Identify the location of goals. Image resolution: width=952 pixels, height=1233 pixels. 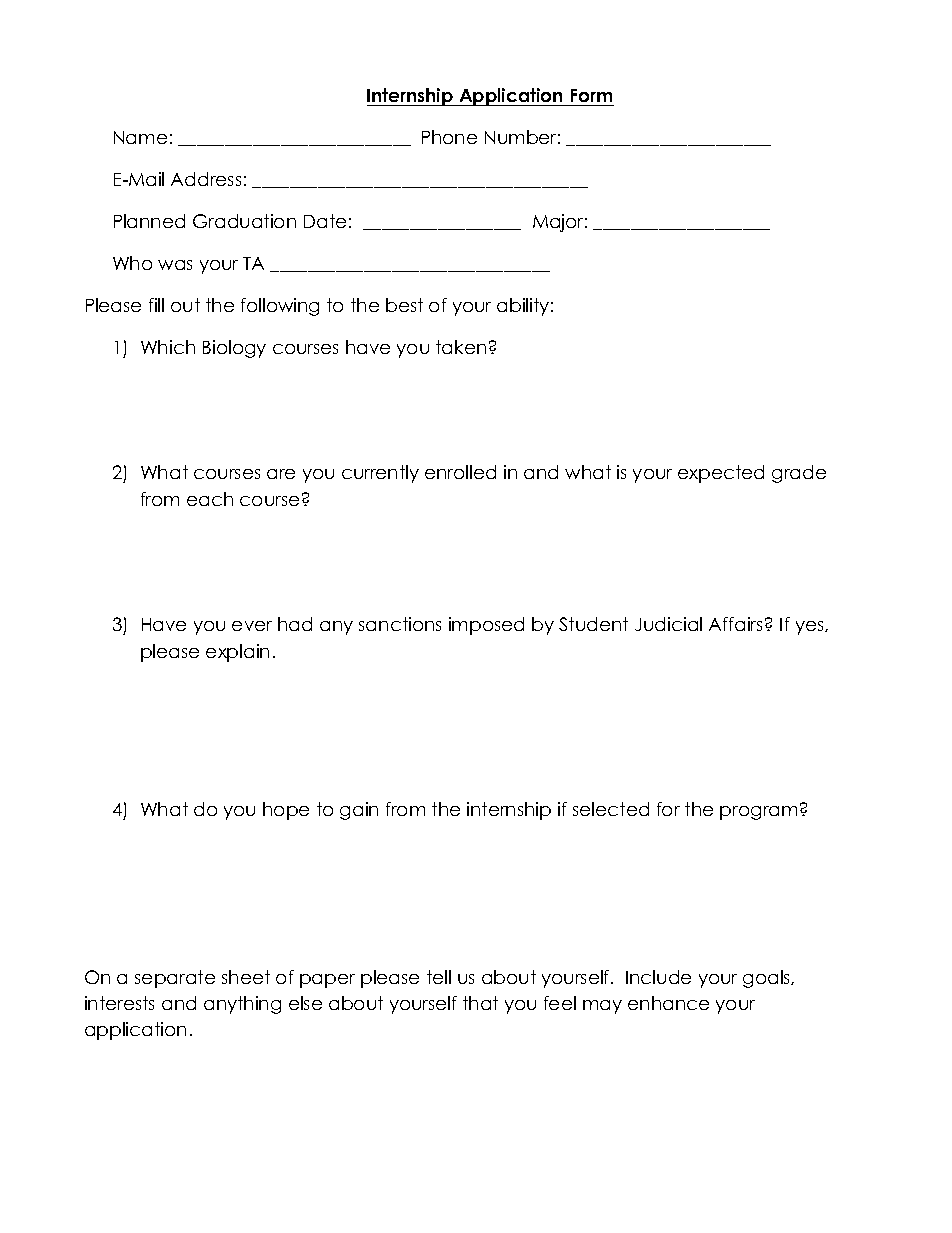
(768, 979).
